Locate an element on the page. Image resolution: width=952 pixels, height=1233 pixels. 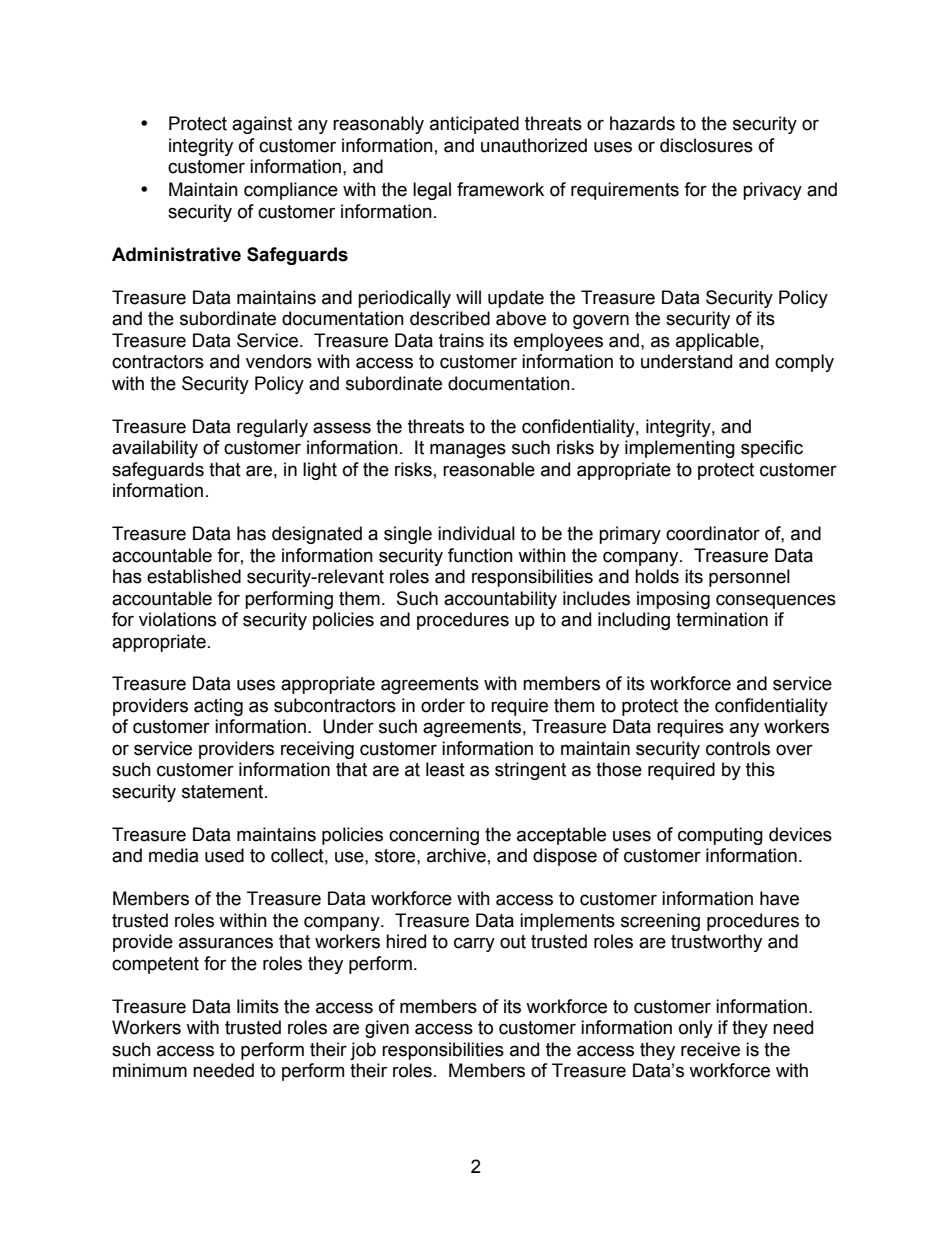
receive is located at coordinates (710, 1049).
